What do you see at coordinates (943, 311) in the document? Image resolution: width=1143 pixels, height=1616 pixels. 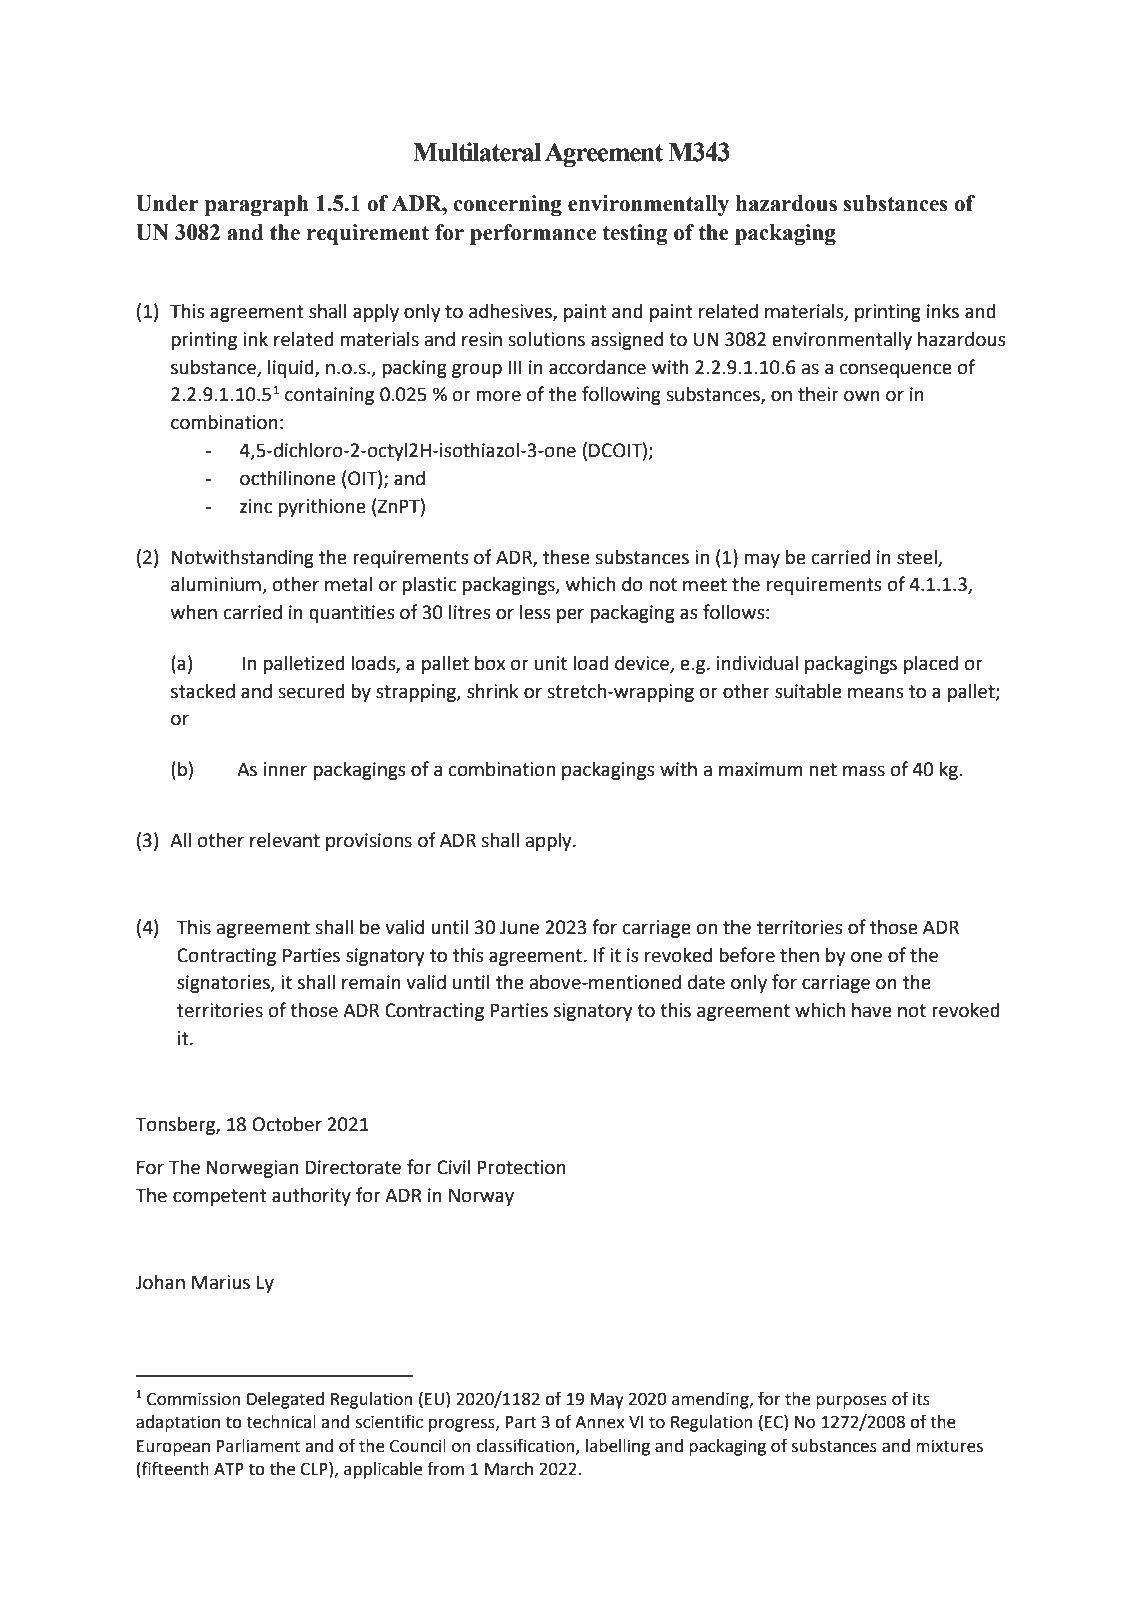 I see `inks` at bounding box center [943, 311].
